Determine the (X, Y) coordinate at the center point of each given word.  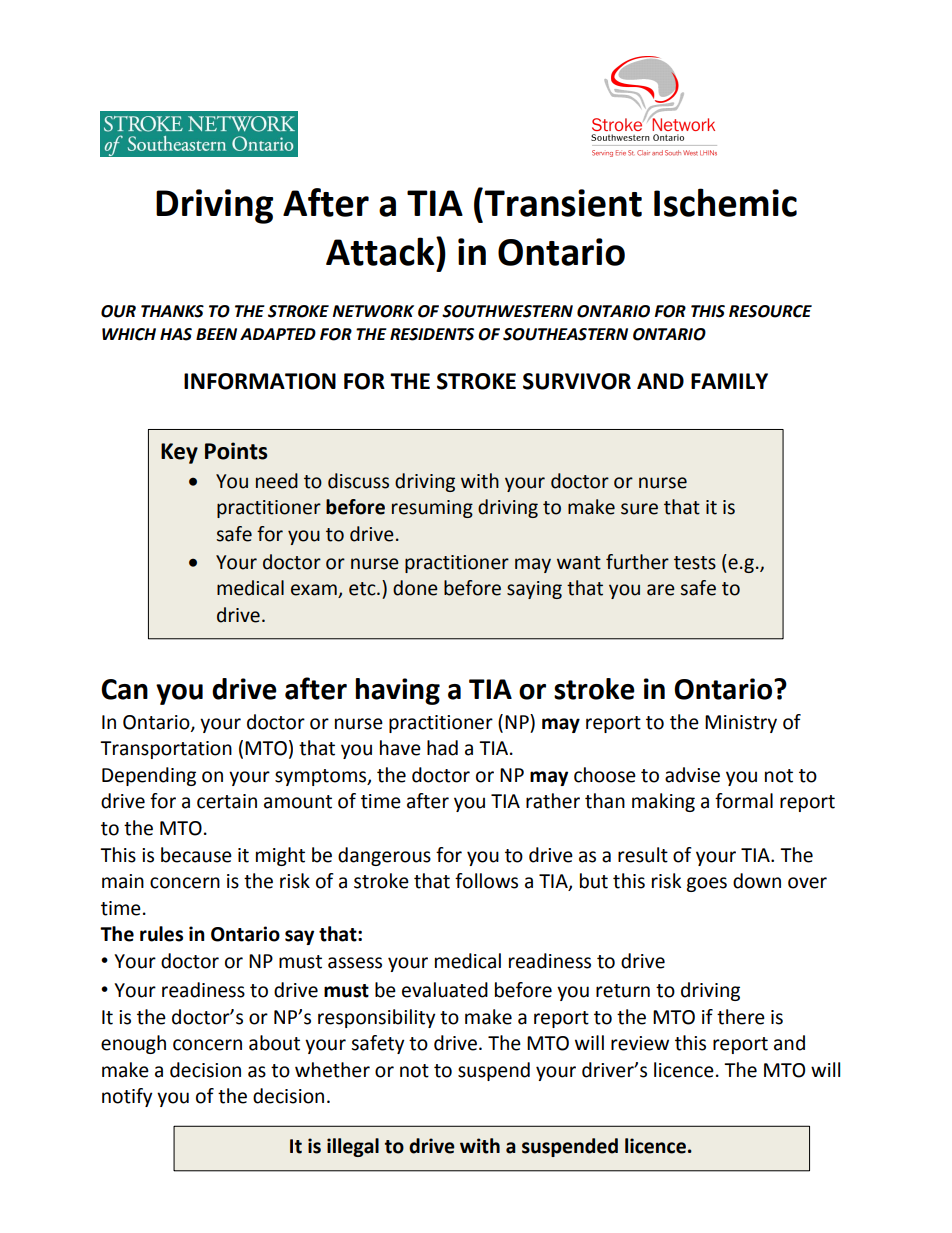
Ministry (741, 724)
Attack (381, 251)
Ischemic (725, 202)
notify (127, 1097)
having (397, 691)
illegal (353, 1147)
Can (124, 689)
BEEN (216, 334)
